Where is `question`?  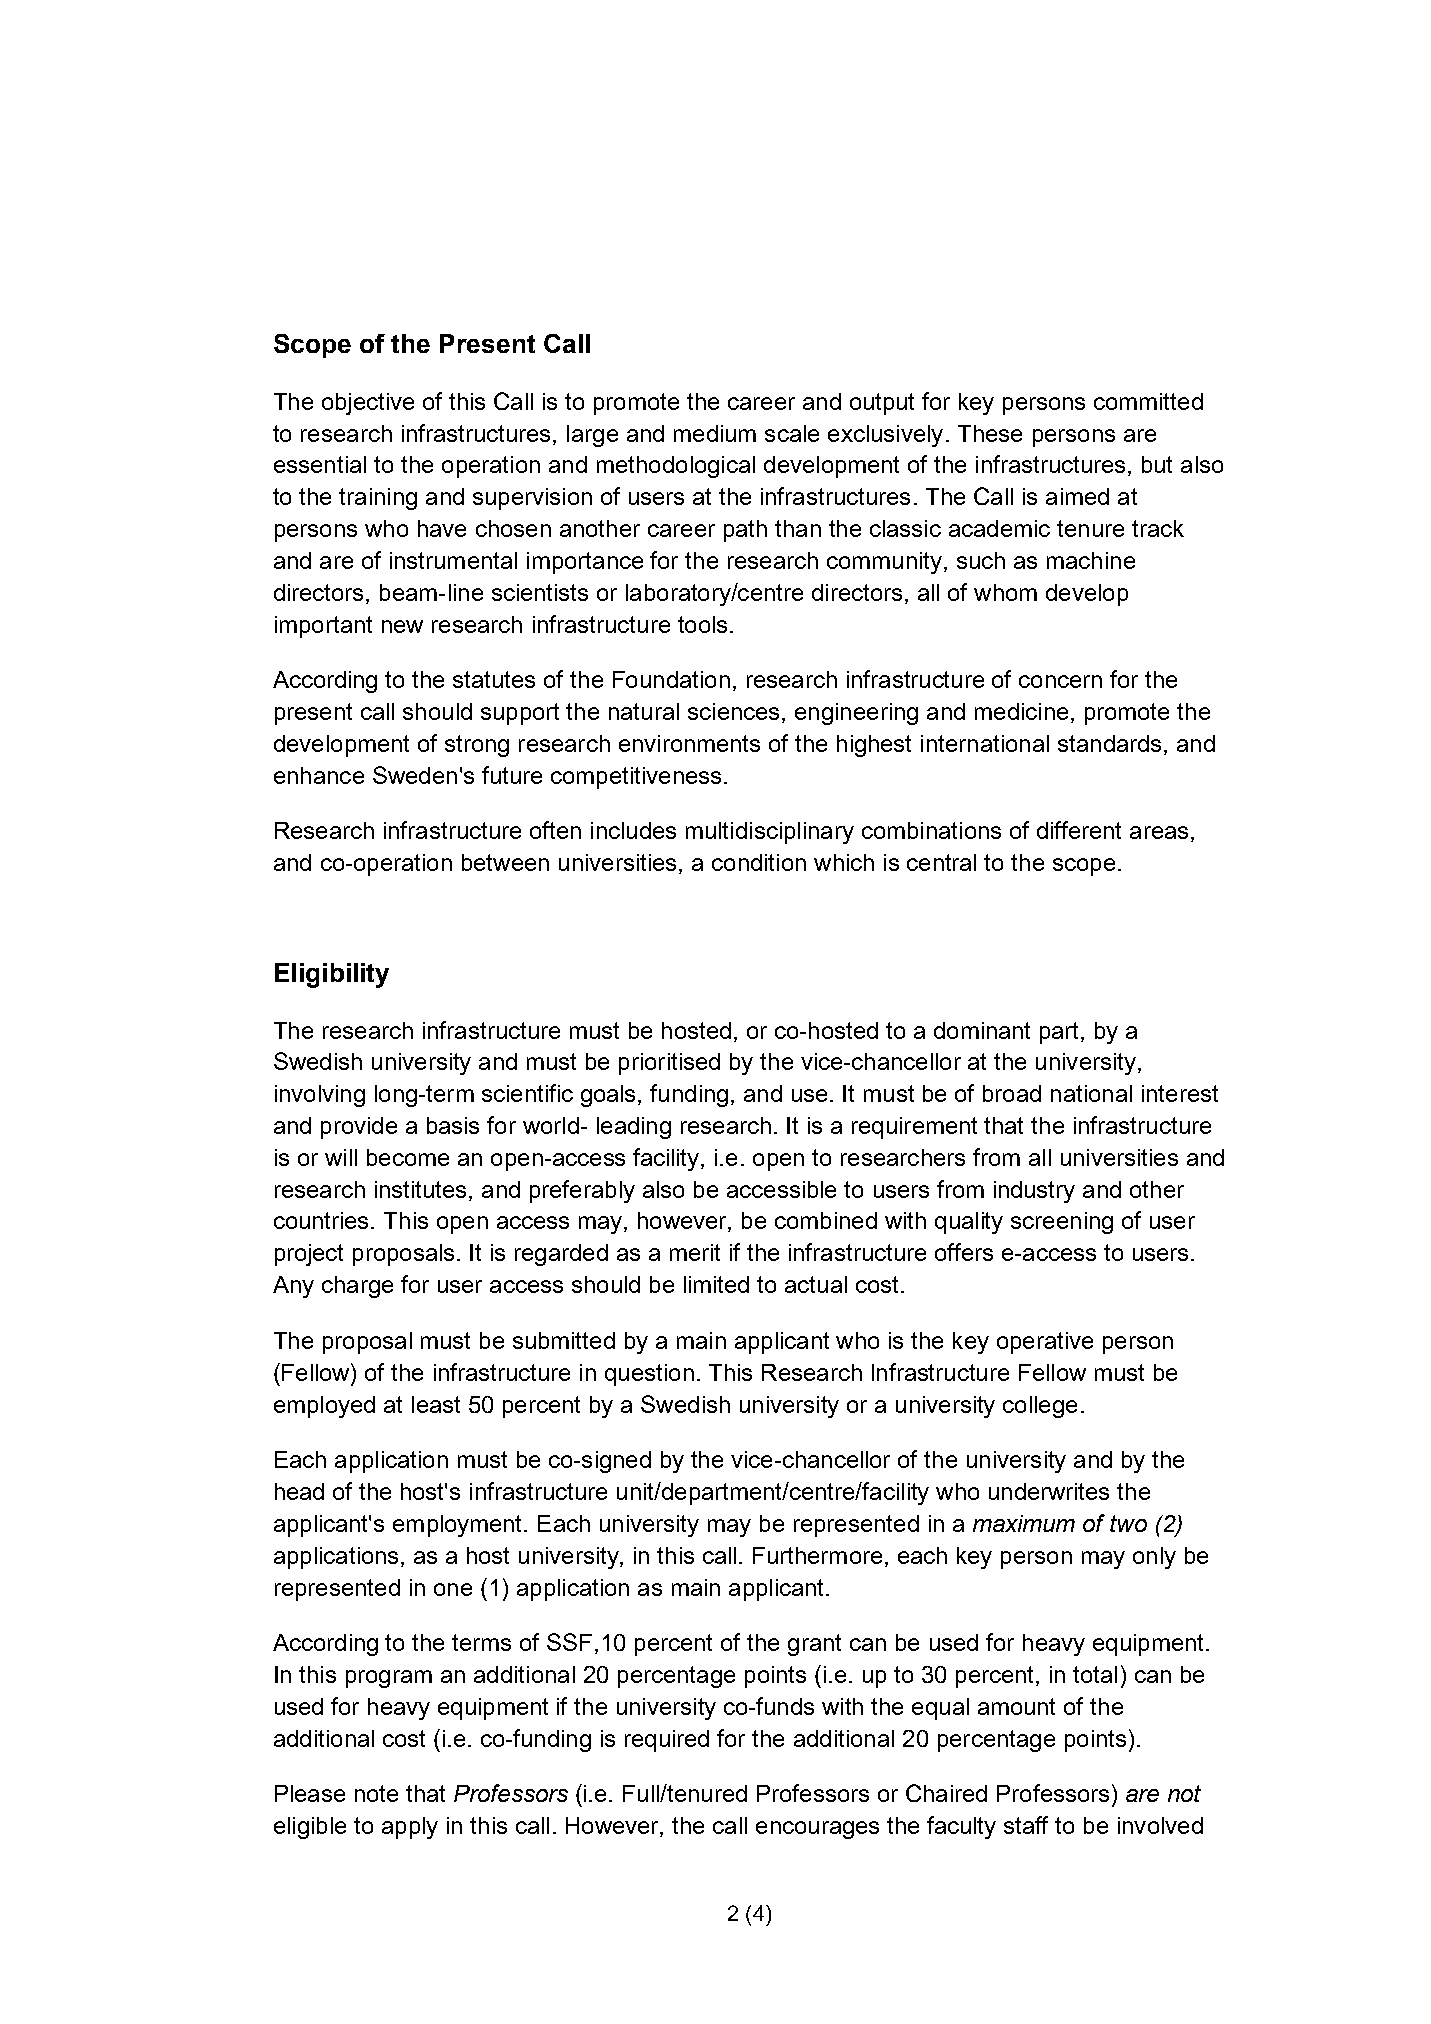 question is located at coordinates (649, 1375).
